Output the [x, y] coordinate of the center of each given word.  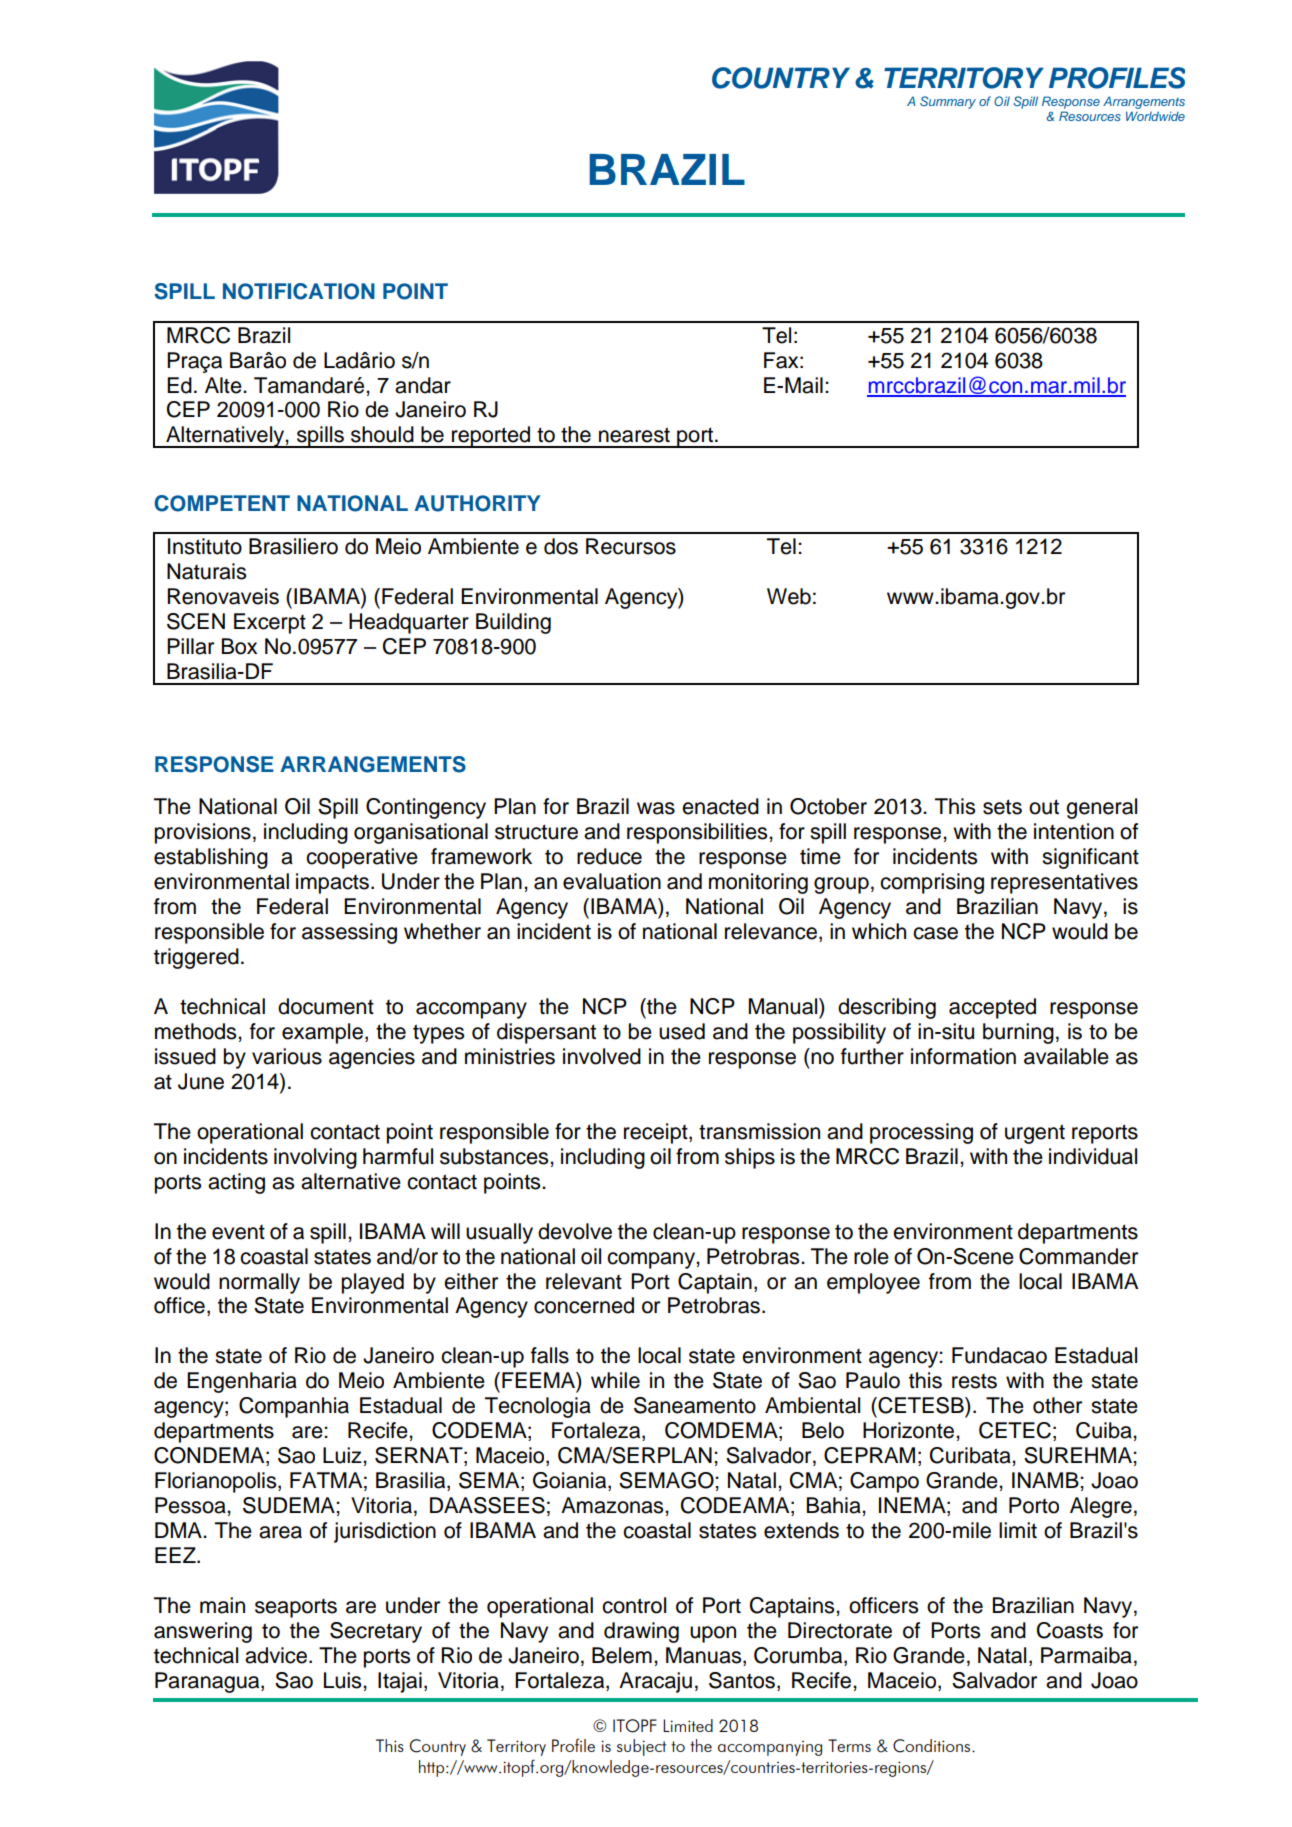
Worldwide [1155, 116]
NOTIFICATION [299, 291]
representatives [1064, 883]
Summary [948, 102]
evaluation [612, 881]
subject [641, 1747]
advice [277, 1655]
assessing [349, 933]
